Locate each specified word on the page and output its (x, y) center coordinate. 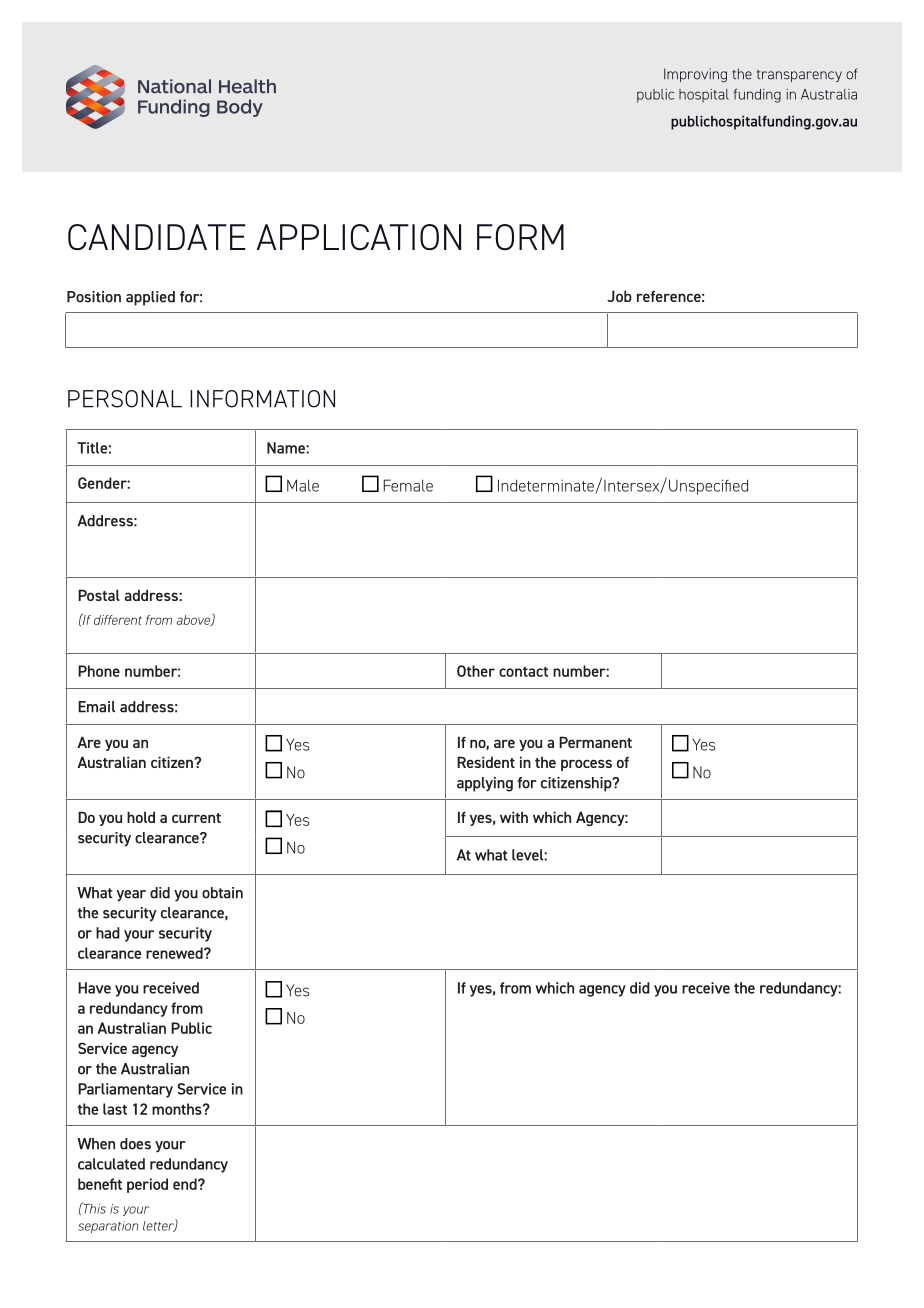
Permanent (595, 742)
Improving (695, 75)
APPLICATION (359, 237)
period (147, 1185)
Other (476, 671)
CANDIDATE (157, 237)
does (135, 1144)
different (118, 620)
